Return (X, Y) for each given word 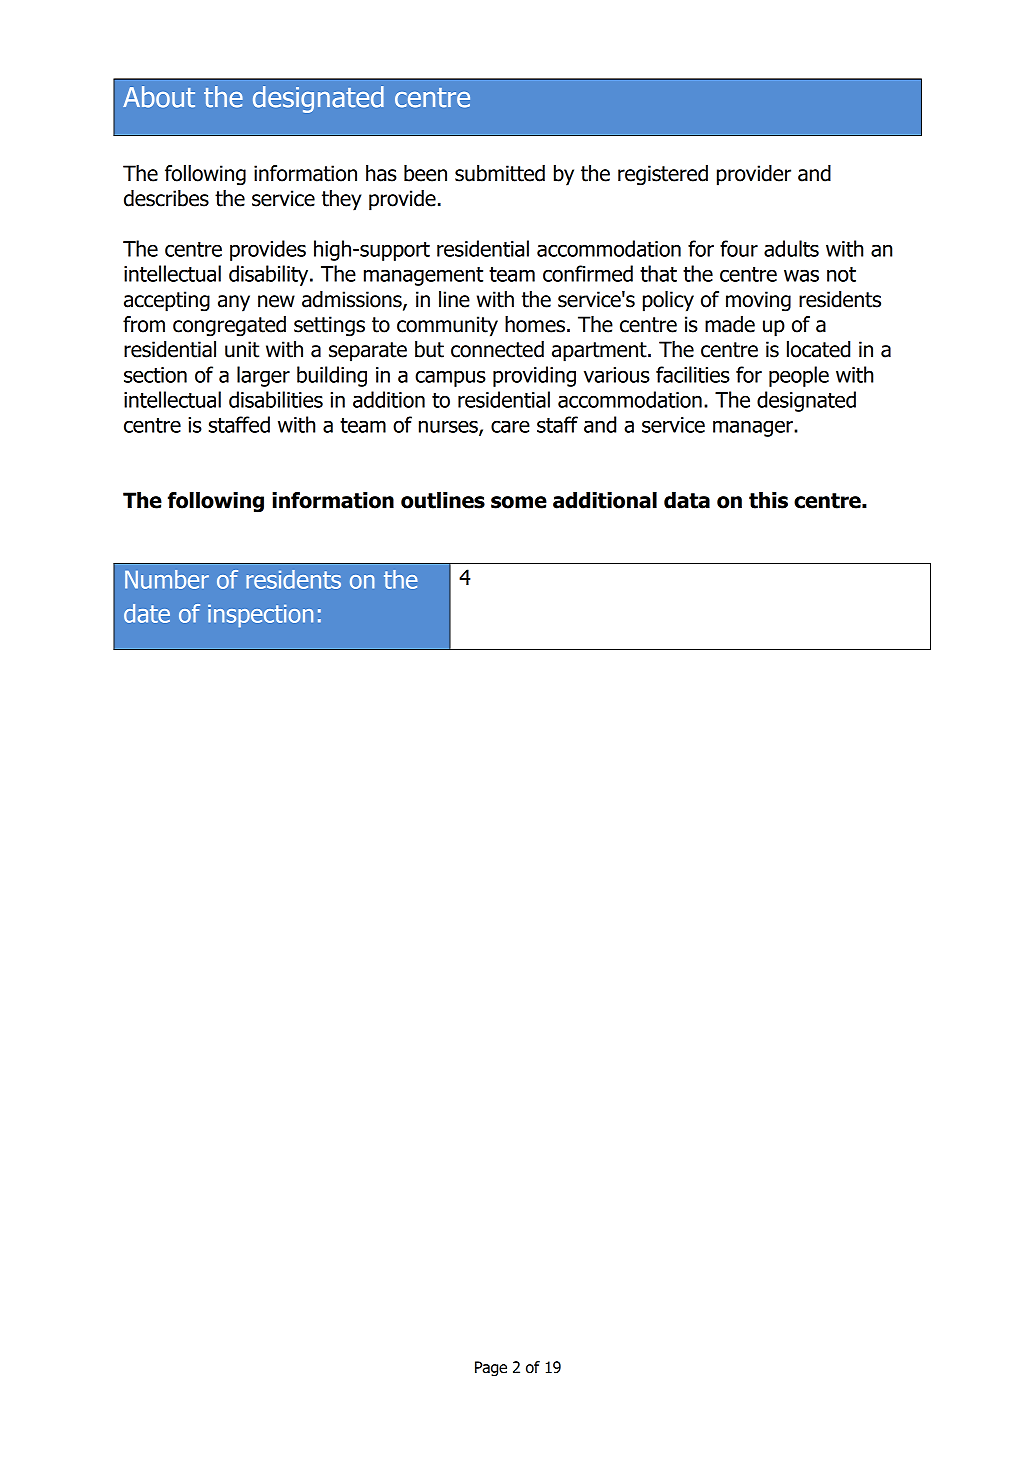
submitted (500, 173)
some (519, 502)
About (159, 97)
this (768, 500)
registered (663, 175)
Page (491, 1368)
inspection (260, 616)
